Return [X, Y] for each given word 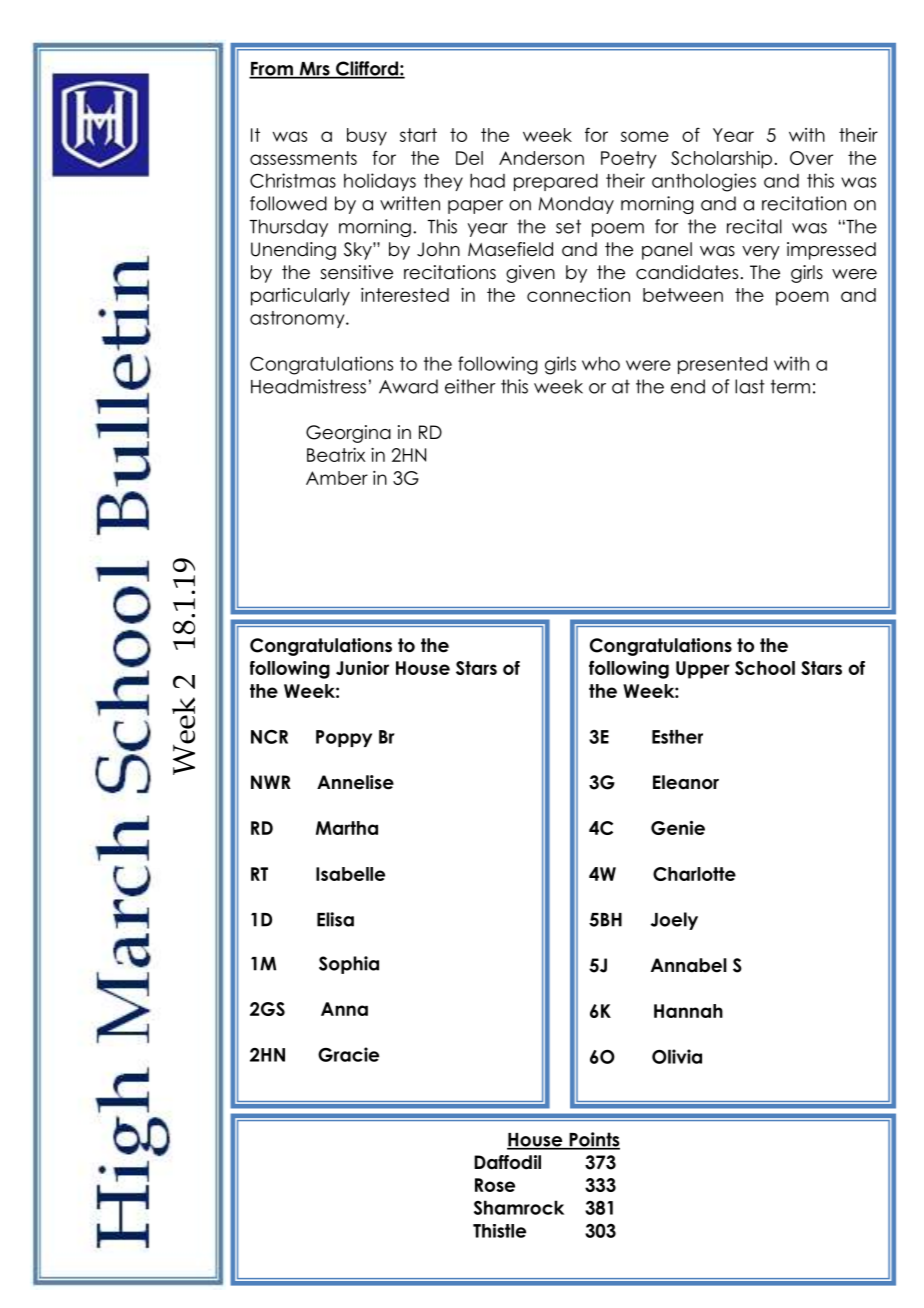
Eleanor [686, 782]
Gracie [348, 1054]
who [601, 363]
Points [593, 1140]
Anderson [541, 158]
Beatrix [336, 455]
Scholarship [721, 160]
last [750, 386]
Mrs [314, 70]
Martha [347, 828]
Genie [678, 828]
